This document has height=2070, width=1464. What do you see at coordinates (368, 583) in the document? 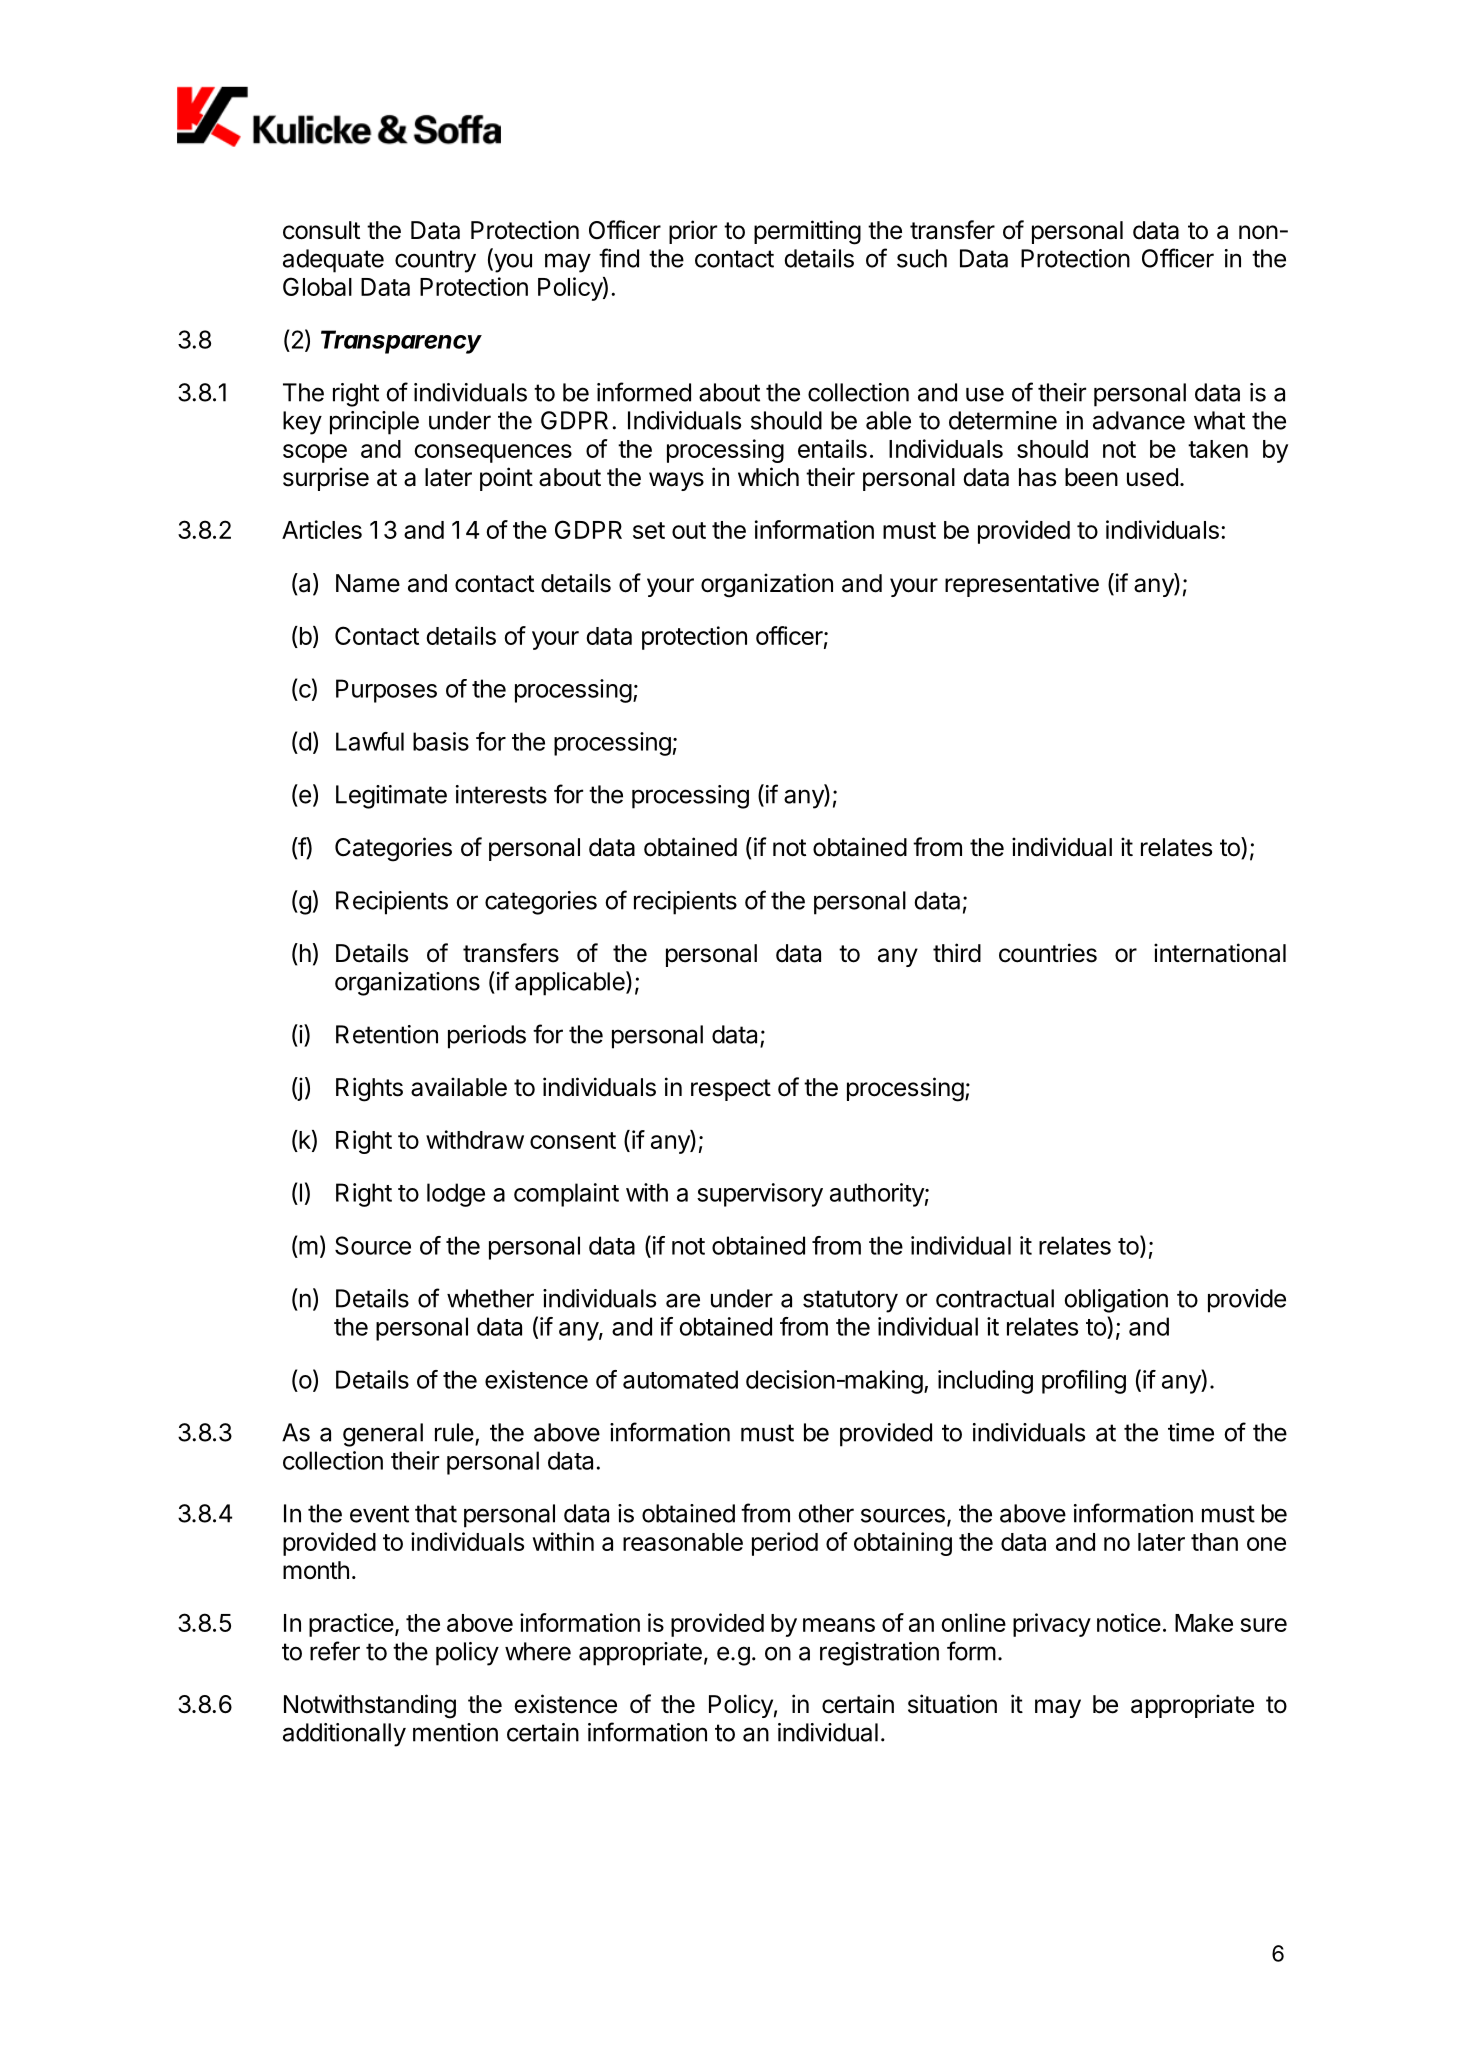
I see `Name` at bounding box center [368, 583].
